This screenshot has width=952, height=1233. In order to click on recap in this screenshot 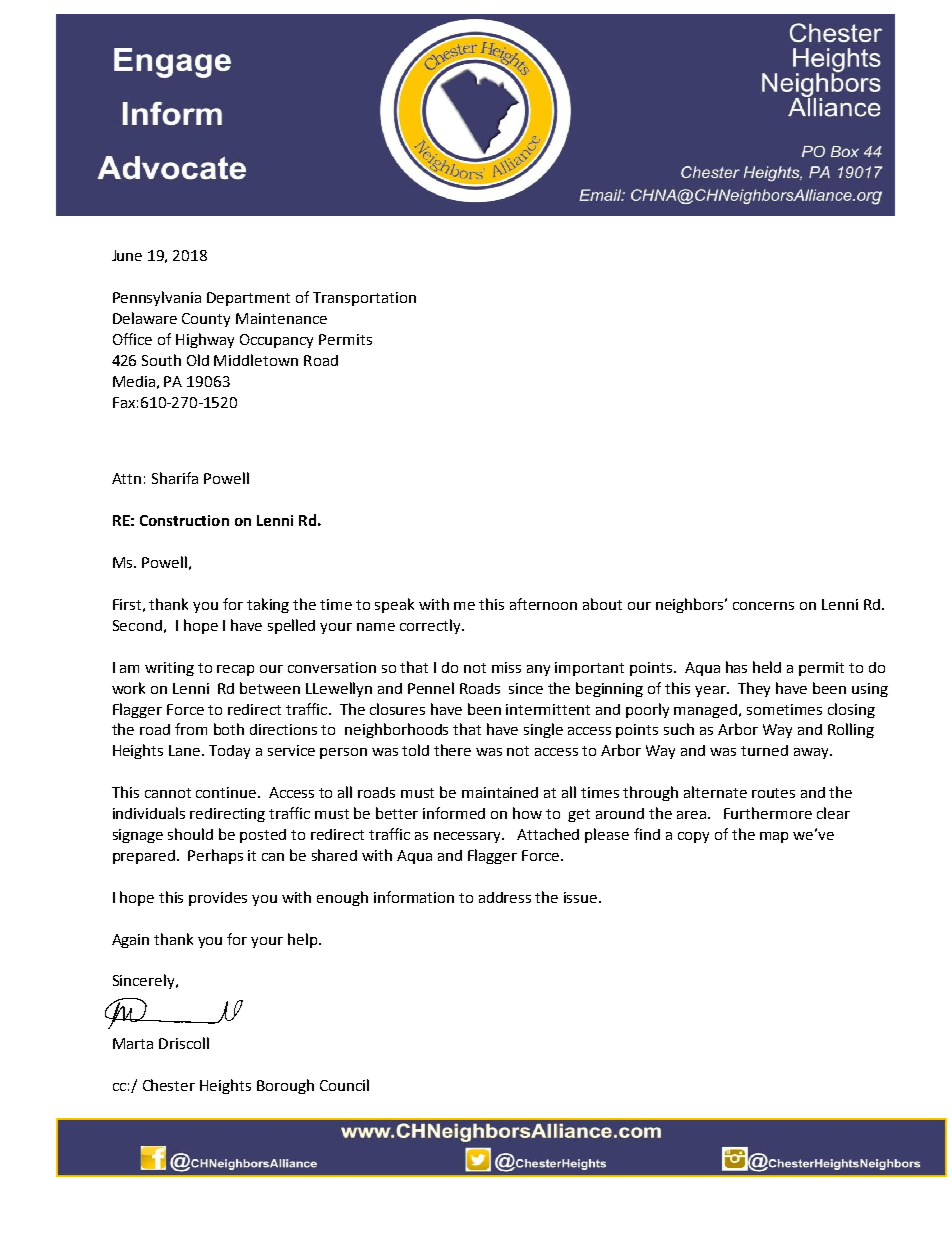, I will do `click(235, 670)`.
